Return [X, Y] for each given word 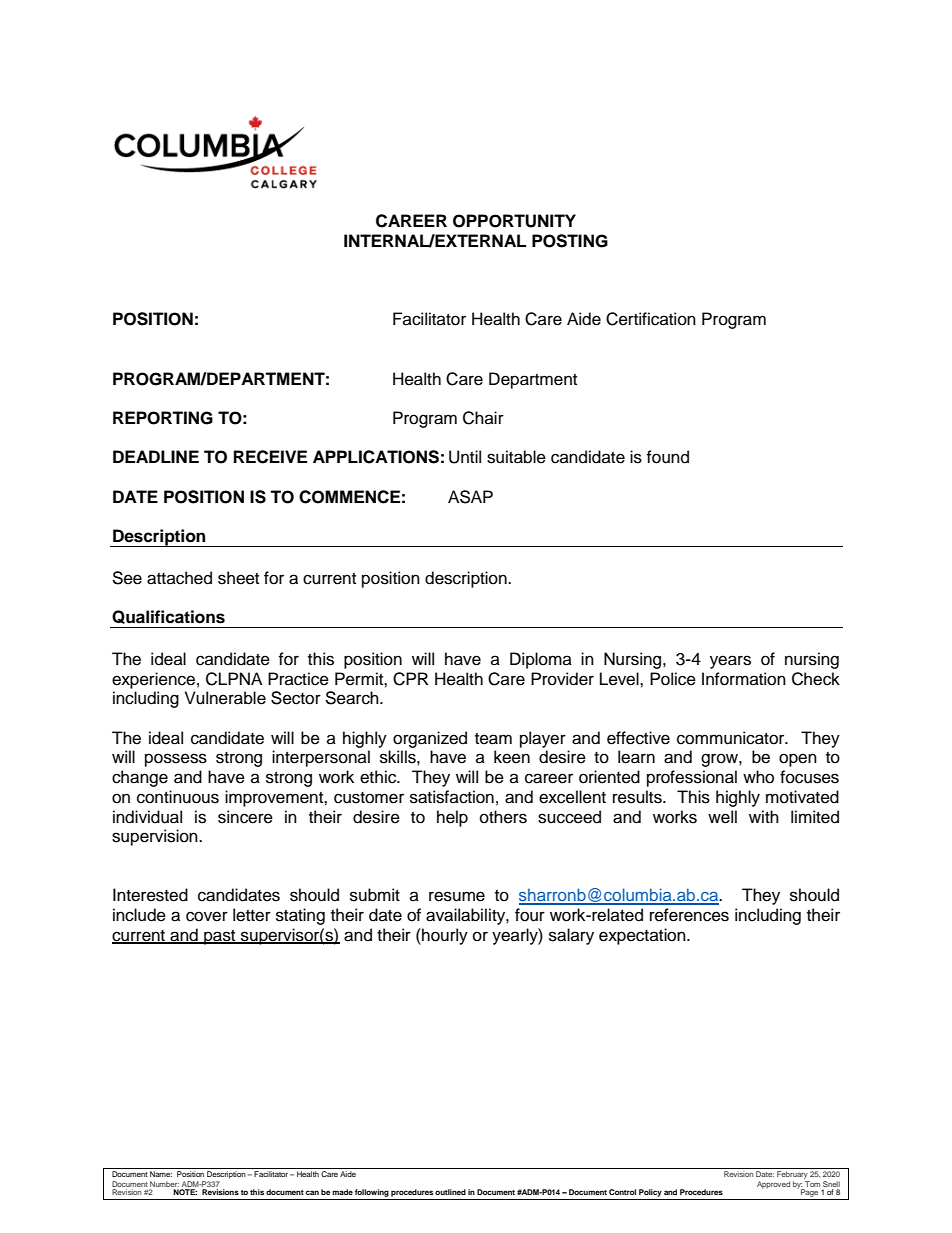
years [730, 662]
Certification [651, 319]
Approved [773, 1185]
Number [164, 1184]
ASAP [470, 497]
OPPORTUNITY [514, 221]
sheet [238, 578]
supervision [156, 837]
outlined [450, 1192]
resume [457, 896]
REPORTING [163, 418]
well [722, 817]
